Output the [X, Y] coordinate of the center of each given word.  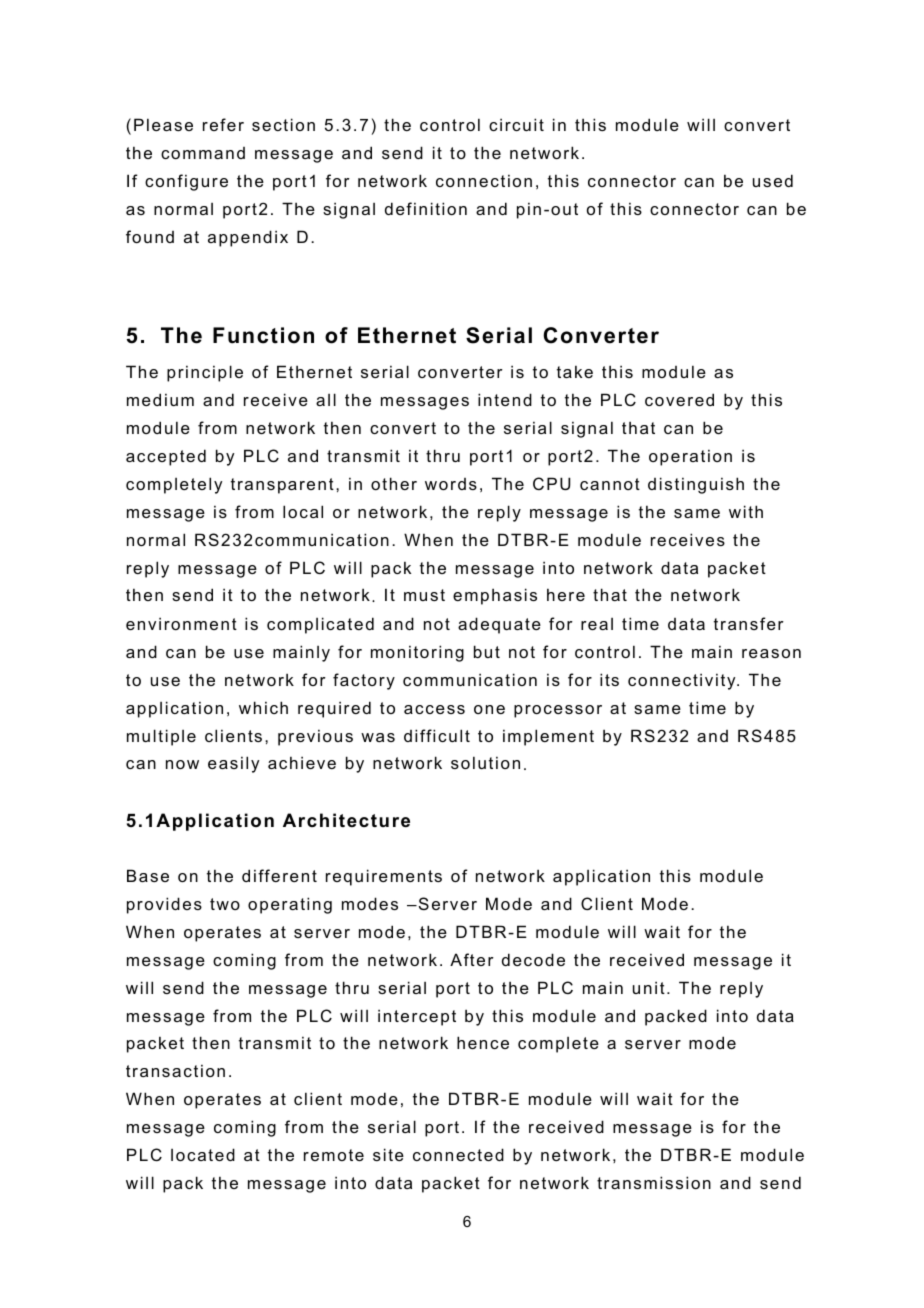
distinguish [696, 485]
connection [484, 180]
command [203, 153]
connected [458, 1154]
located [203, 1154]
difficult [437, 735]
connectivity [683, 681]
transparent [282, 486]
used [773, 180]
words [451, 484]
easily [233, 764]
